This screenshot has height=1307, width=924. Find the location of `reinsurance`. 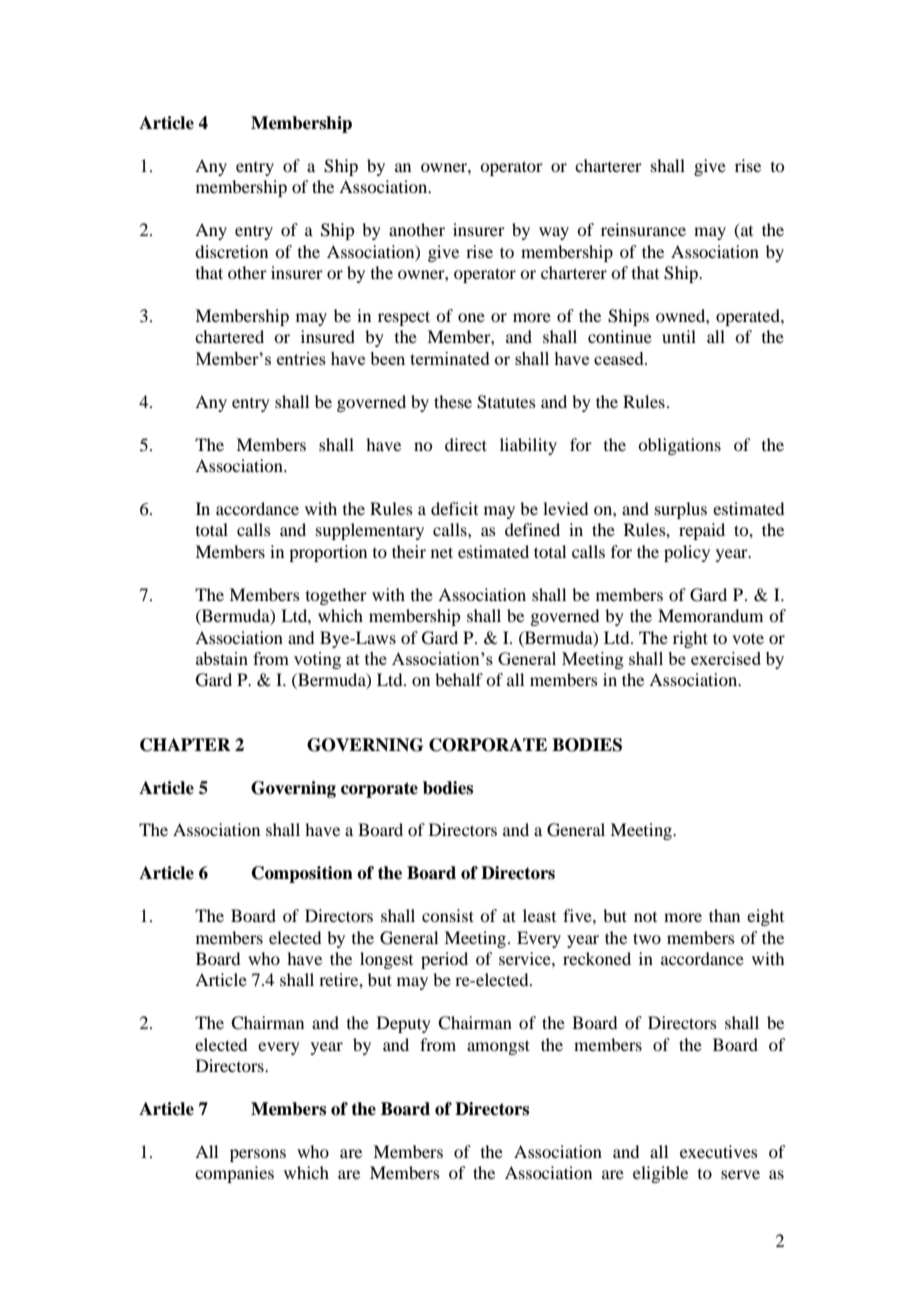

reinsurance is located at coordinates (643, 229).
